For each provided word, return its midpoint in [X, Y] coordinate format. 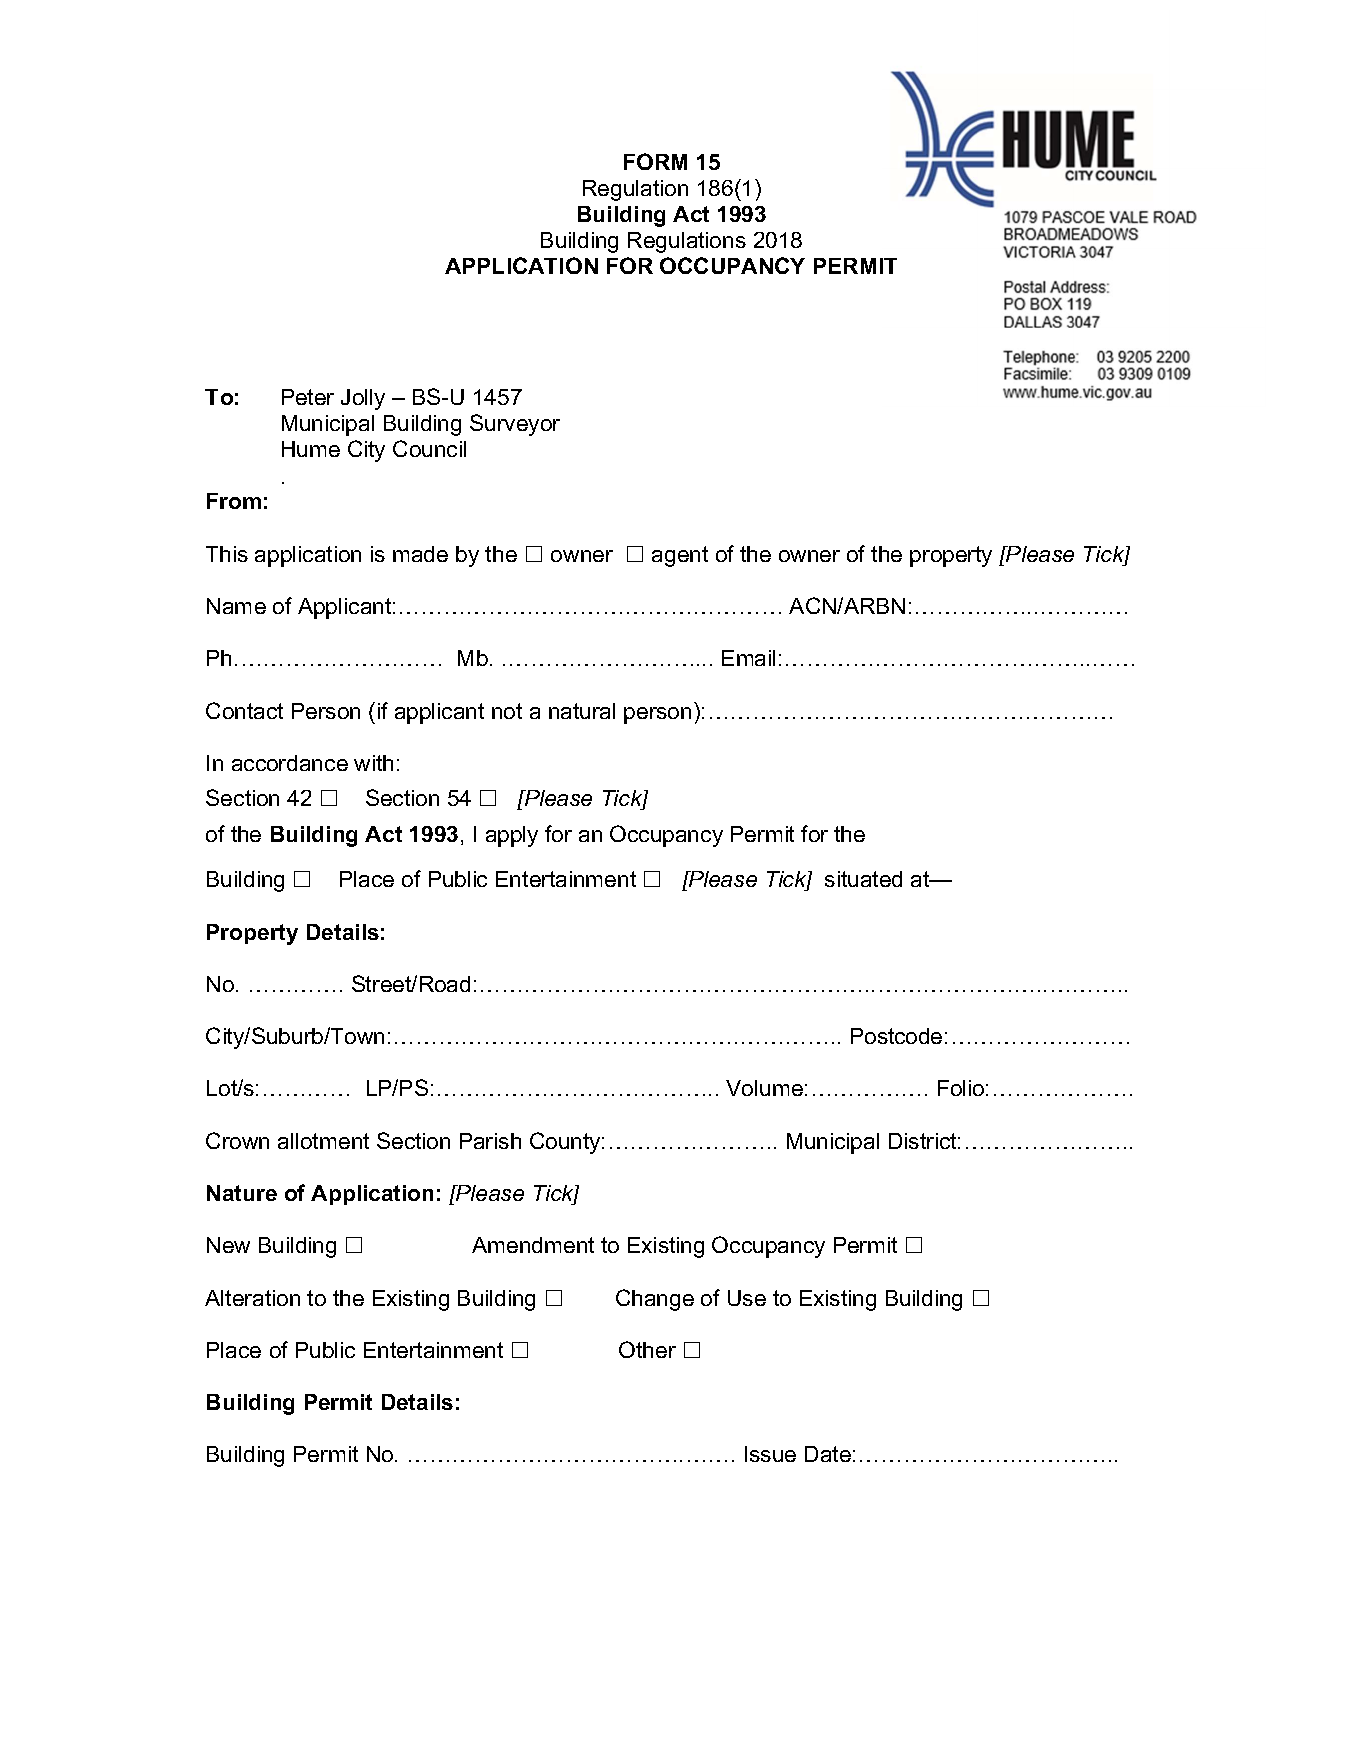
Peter [308, 397]
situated [863, 879]
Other [647, 1349]
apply [512, 836]
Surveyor [515, 425]
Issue [770, 1454]
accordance [290, 763]
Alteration [252, 1298]
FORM [655, 161]
